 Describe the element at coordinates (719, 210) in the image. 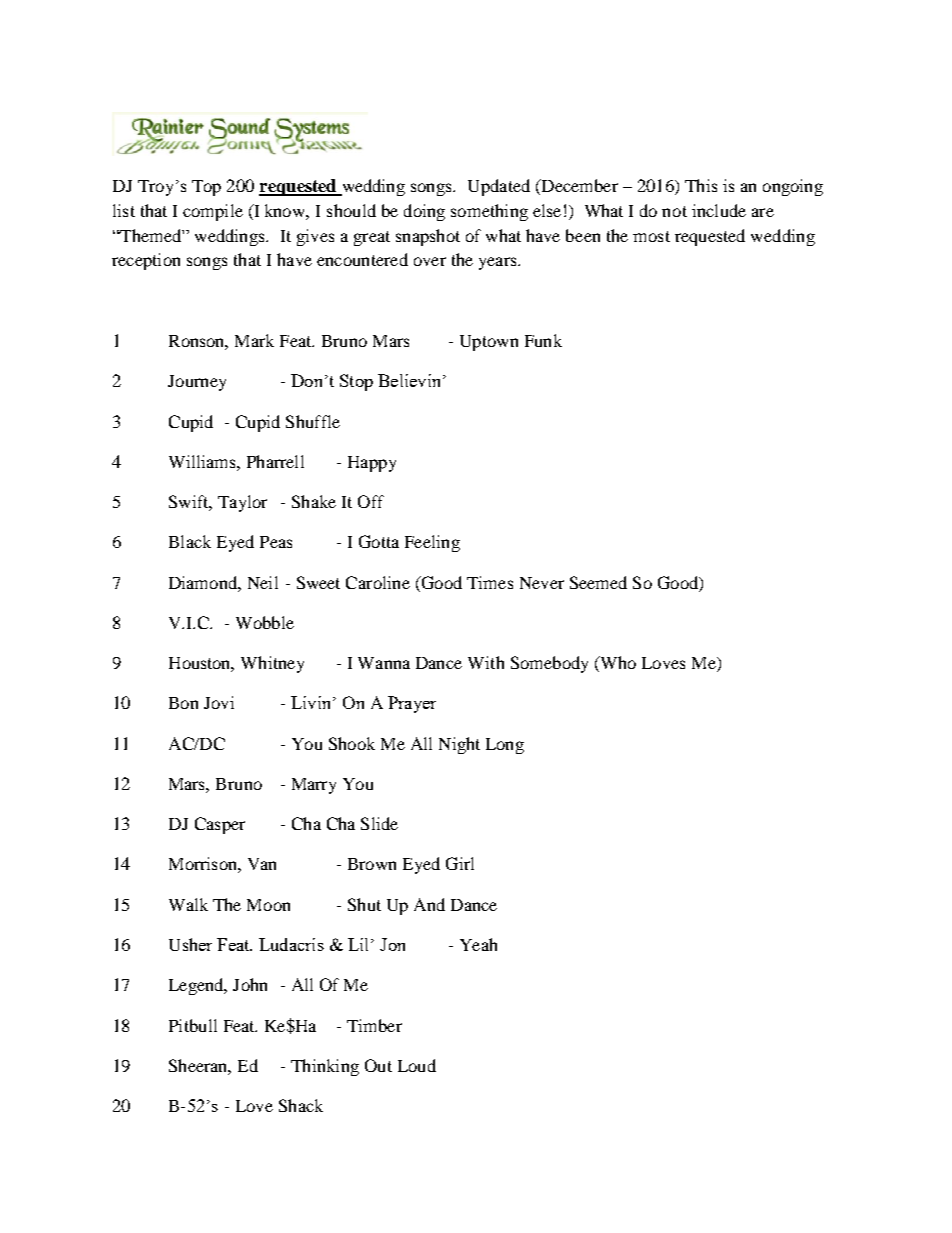

I see `include` at that location.
